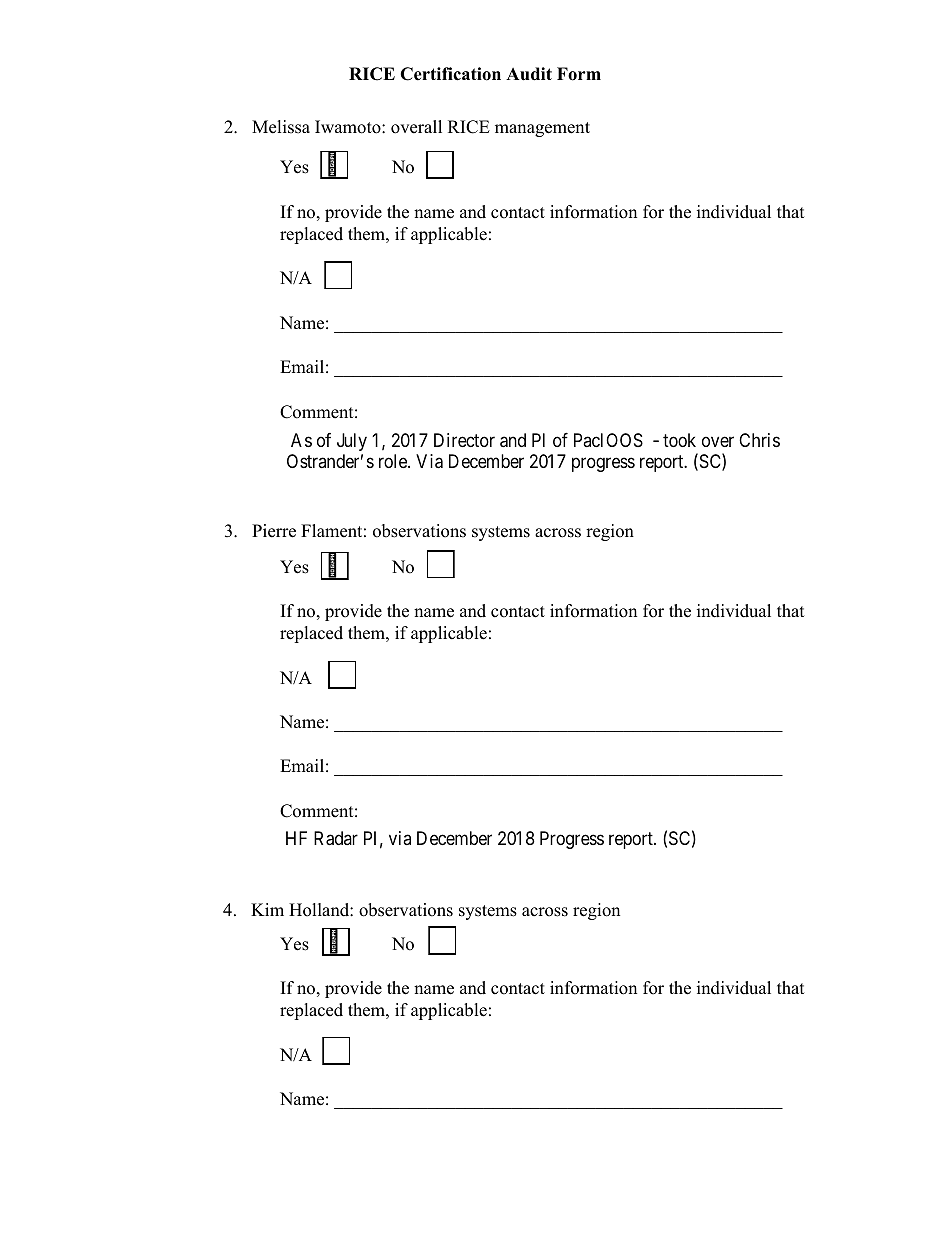 The height and width of the page is (1233, 952). What do you see at coordinates (281, 127) in the page?
I see `Melissa` at bounding box center [281, 127].
